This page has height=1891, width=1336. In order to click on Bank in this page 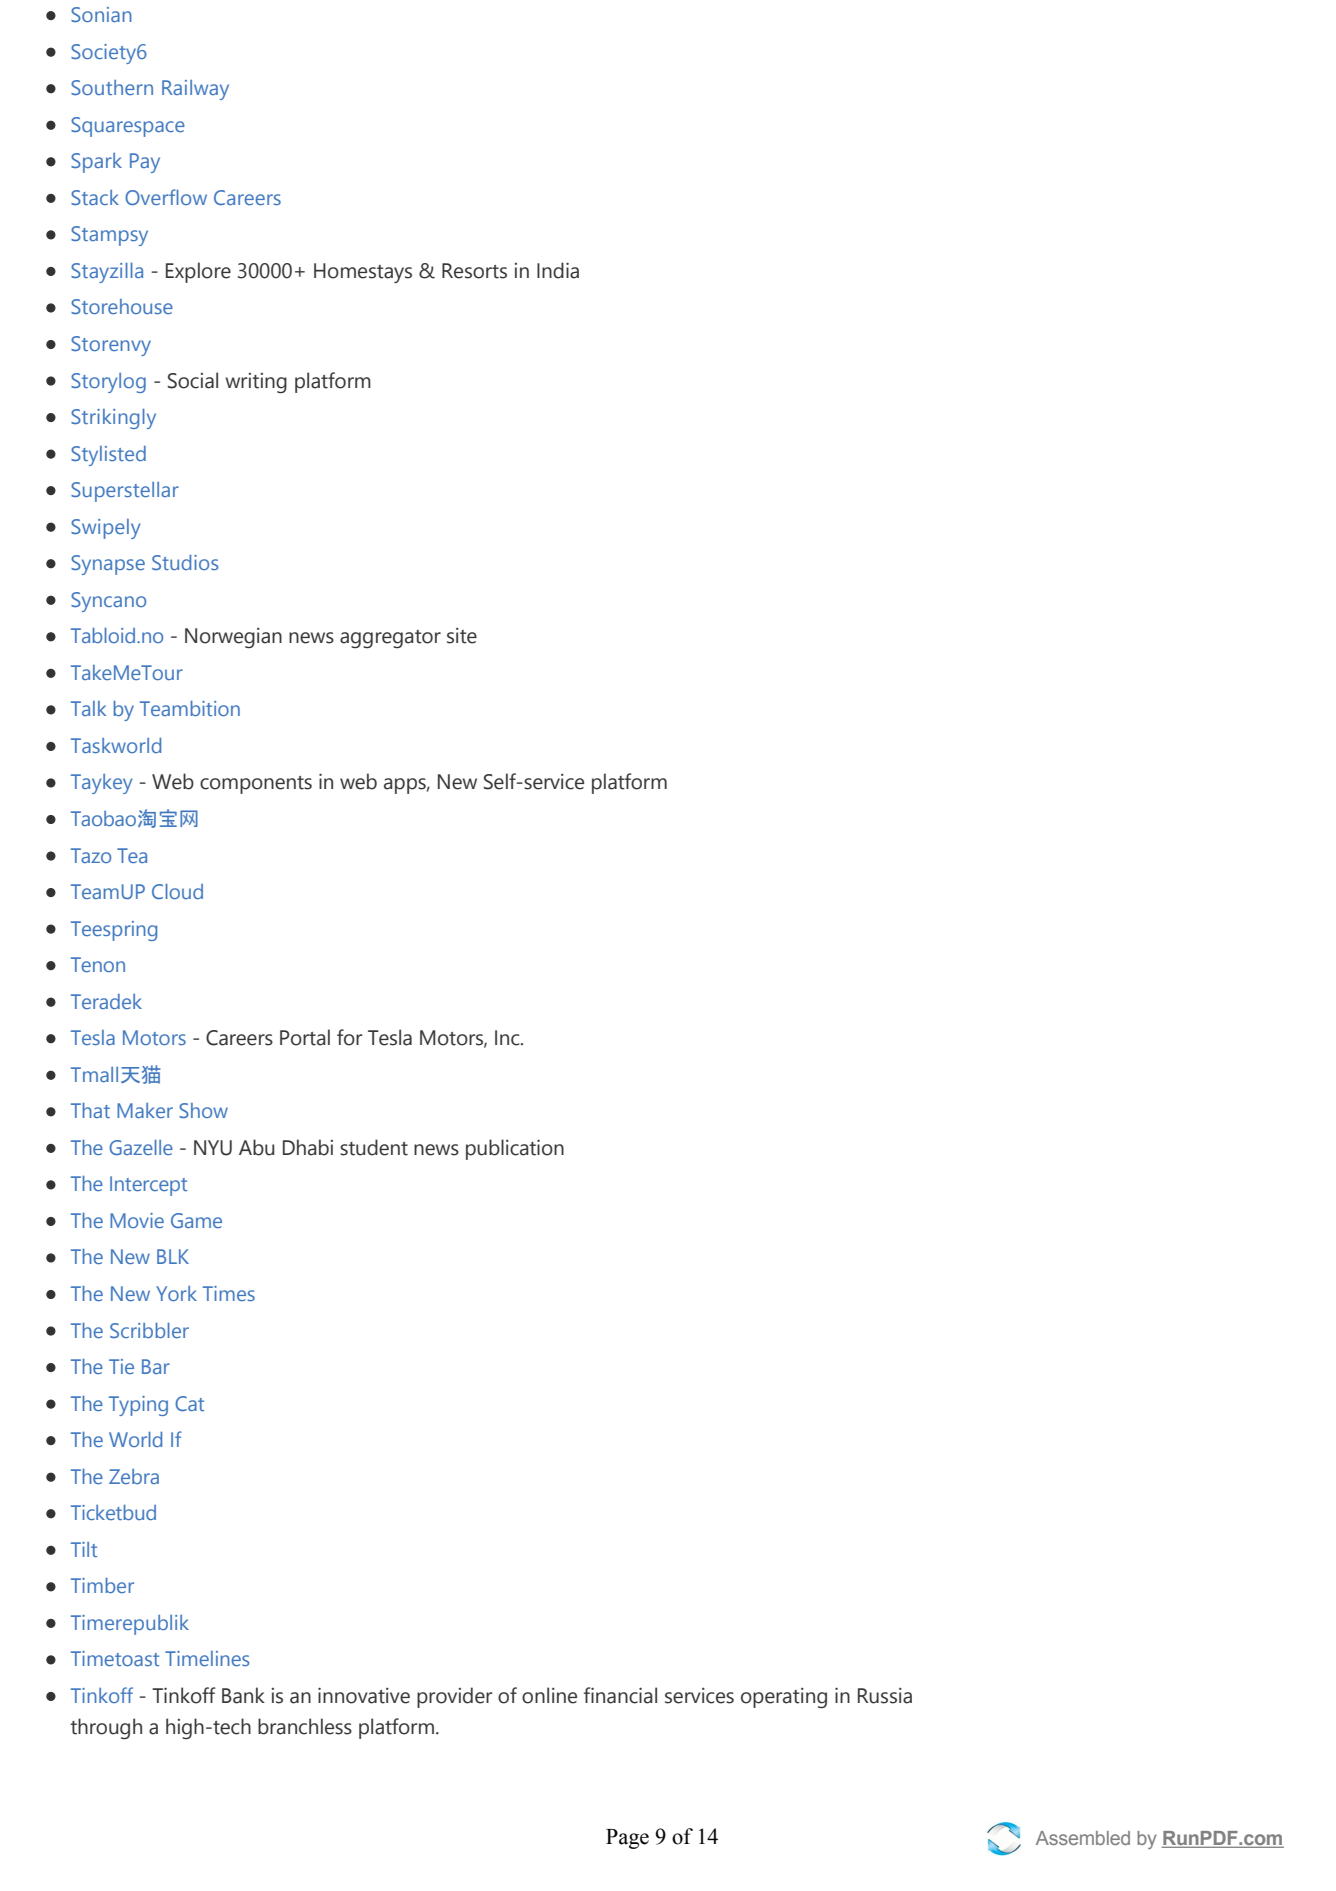, I will do `click(243, 1695)`.
